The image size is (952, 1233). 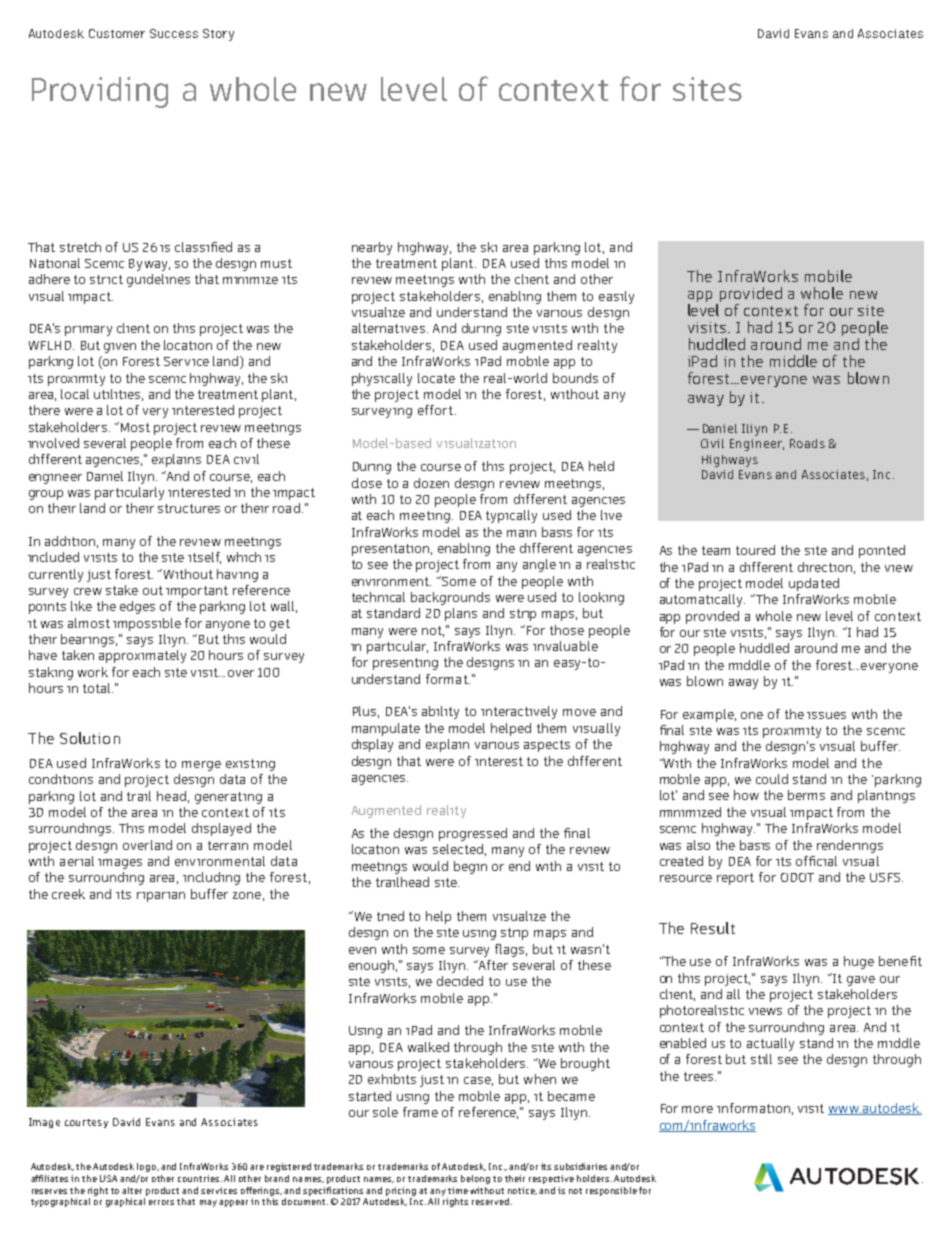 I want to click on bounds, so click(x=575, y=378).
